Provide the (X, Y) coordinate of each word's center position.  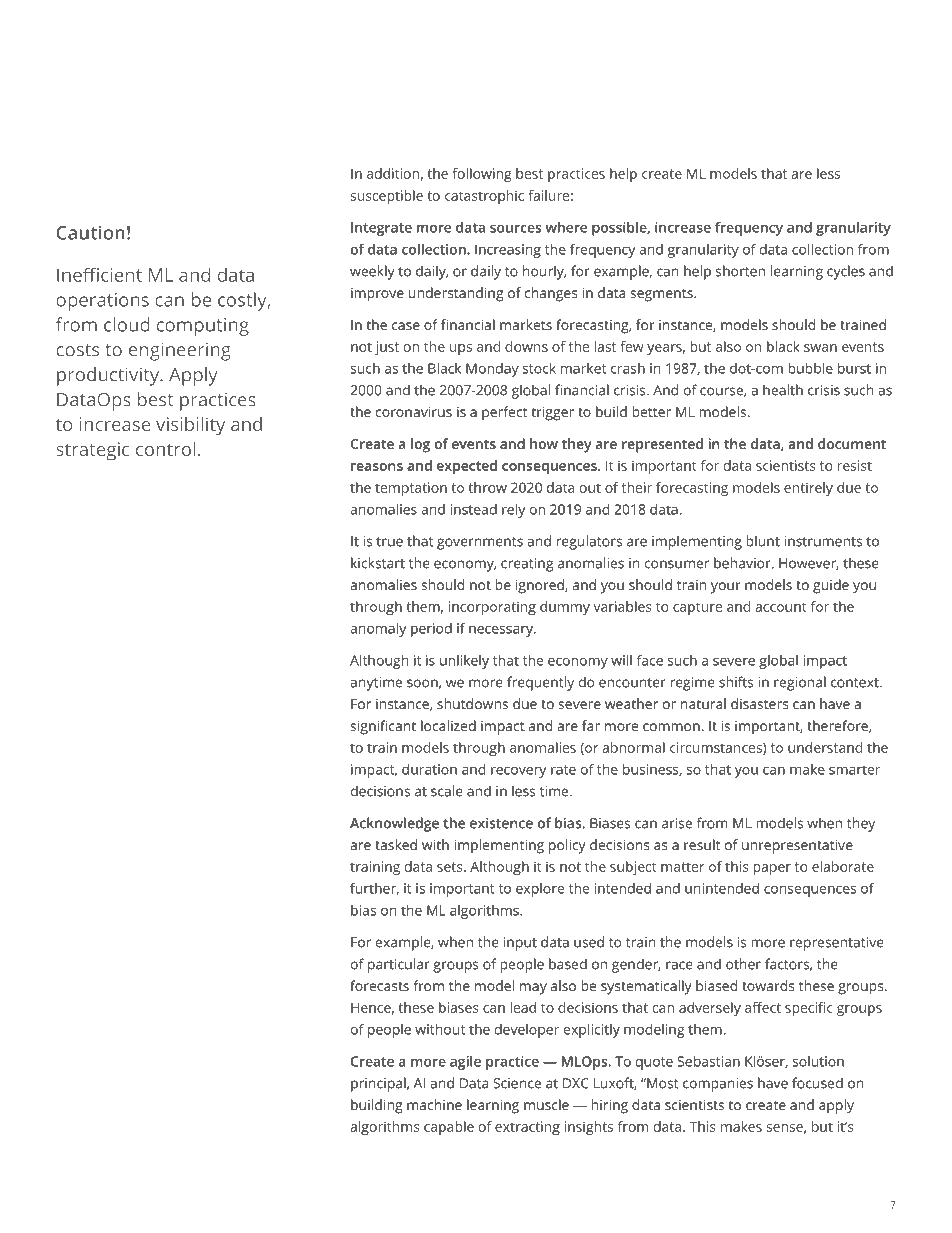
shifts (736, 682)
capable (449, 1128)
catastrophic (484, 197)
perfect (504, 413)
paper (772, 869)
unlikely (464, 662)
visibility (190, 426)
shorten (740, 271)
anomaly (378, 630)
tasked (396, 844)
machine (434, 1104)
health (783, 390)
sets (451, 867)
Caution (91, 233)
